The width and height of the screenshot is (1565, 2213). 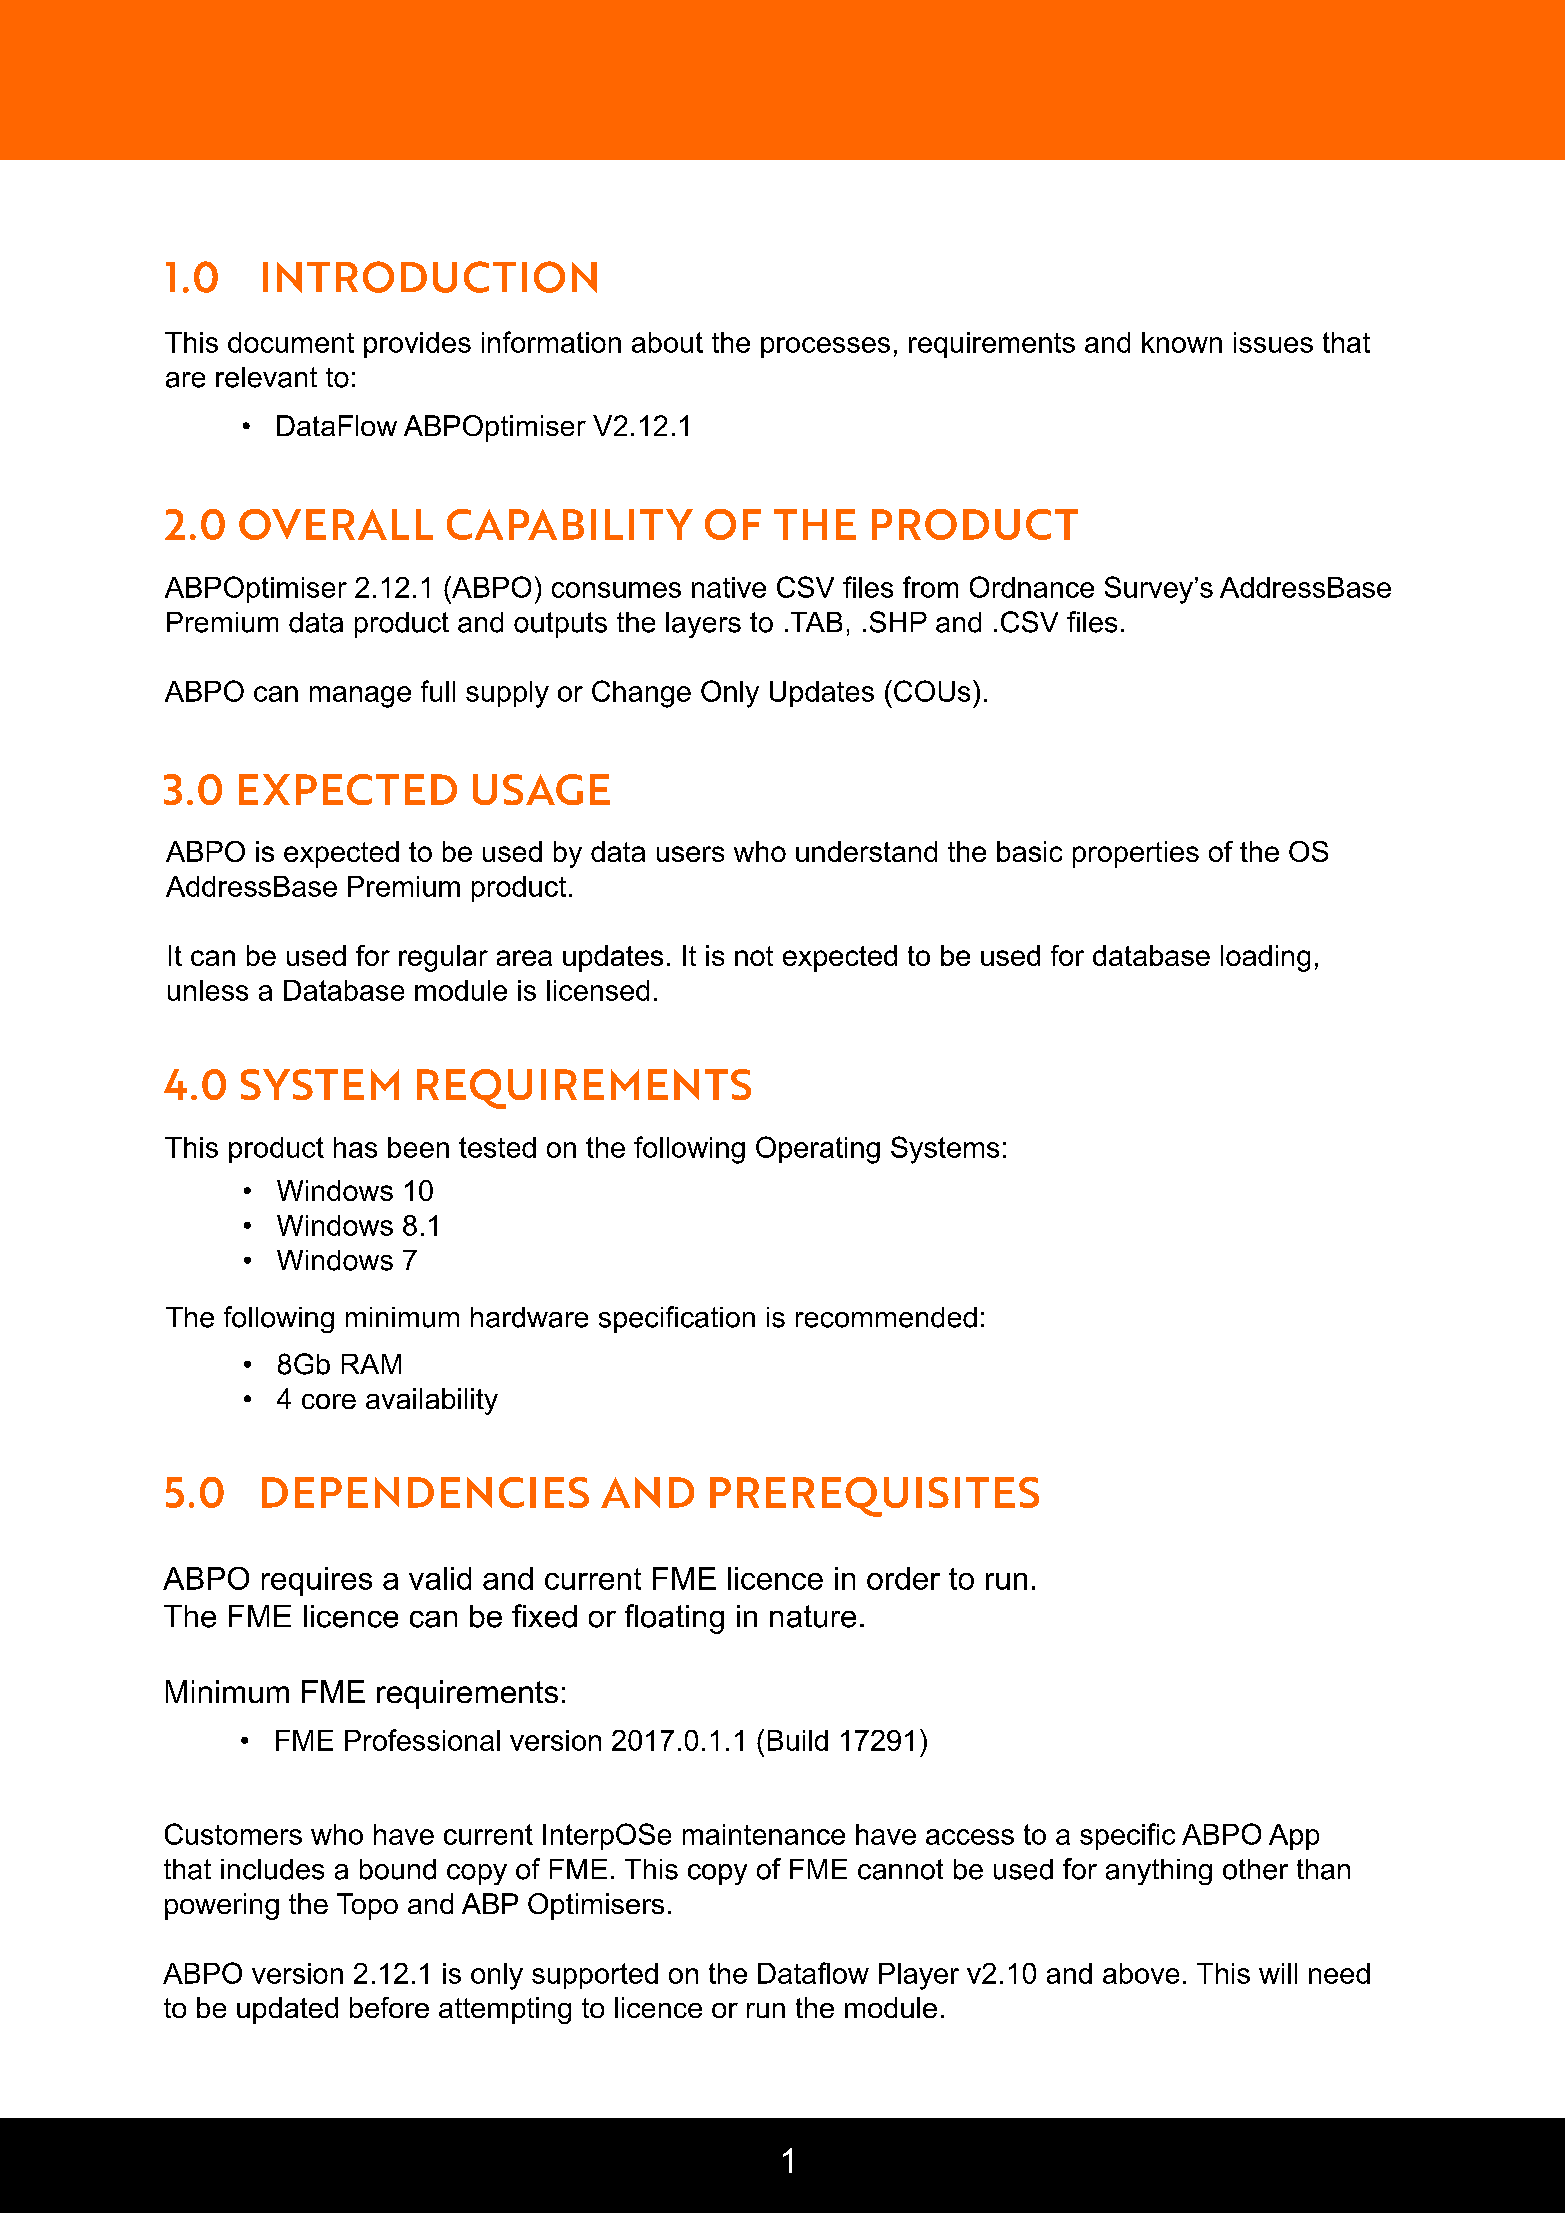 I want to click on document, so click(x=291, y=342).
